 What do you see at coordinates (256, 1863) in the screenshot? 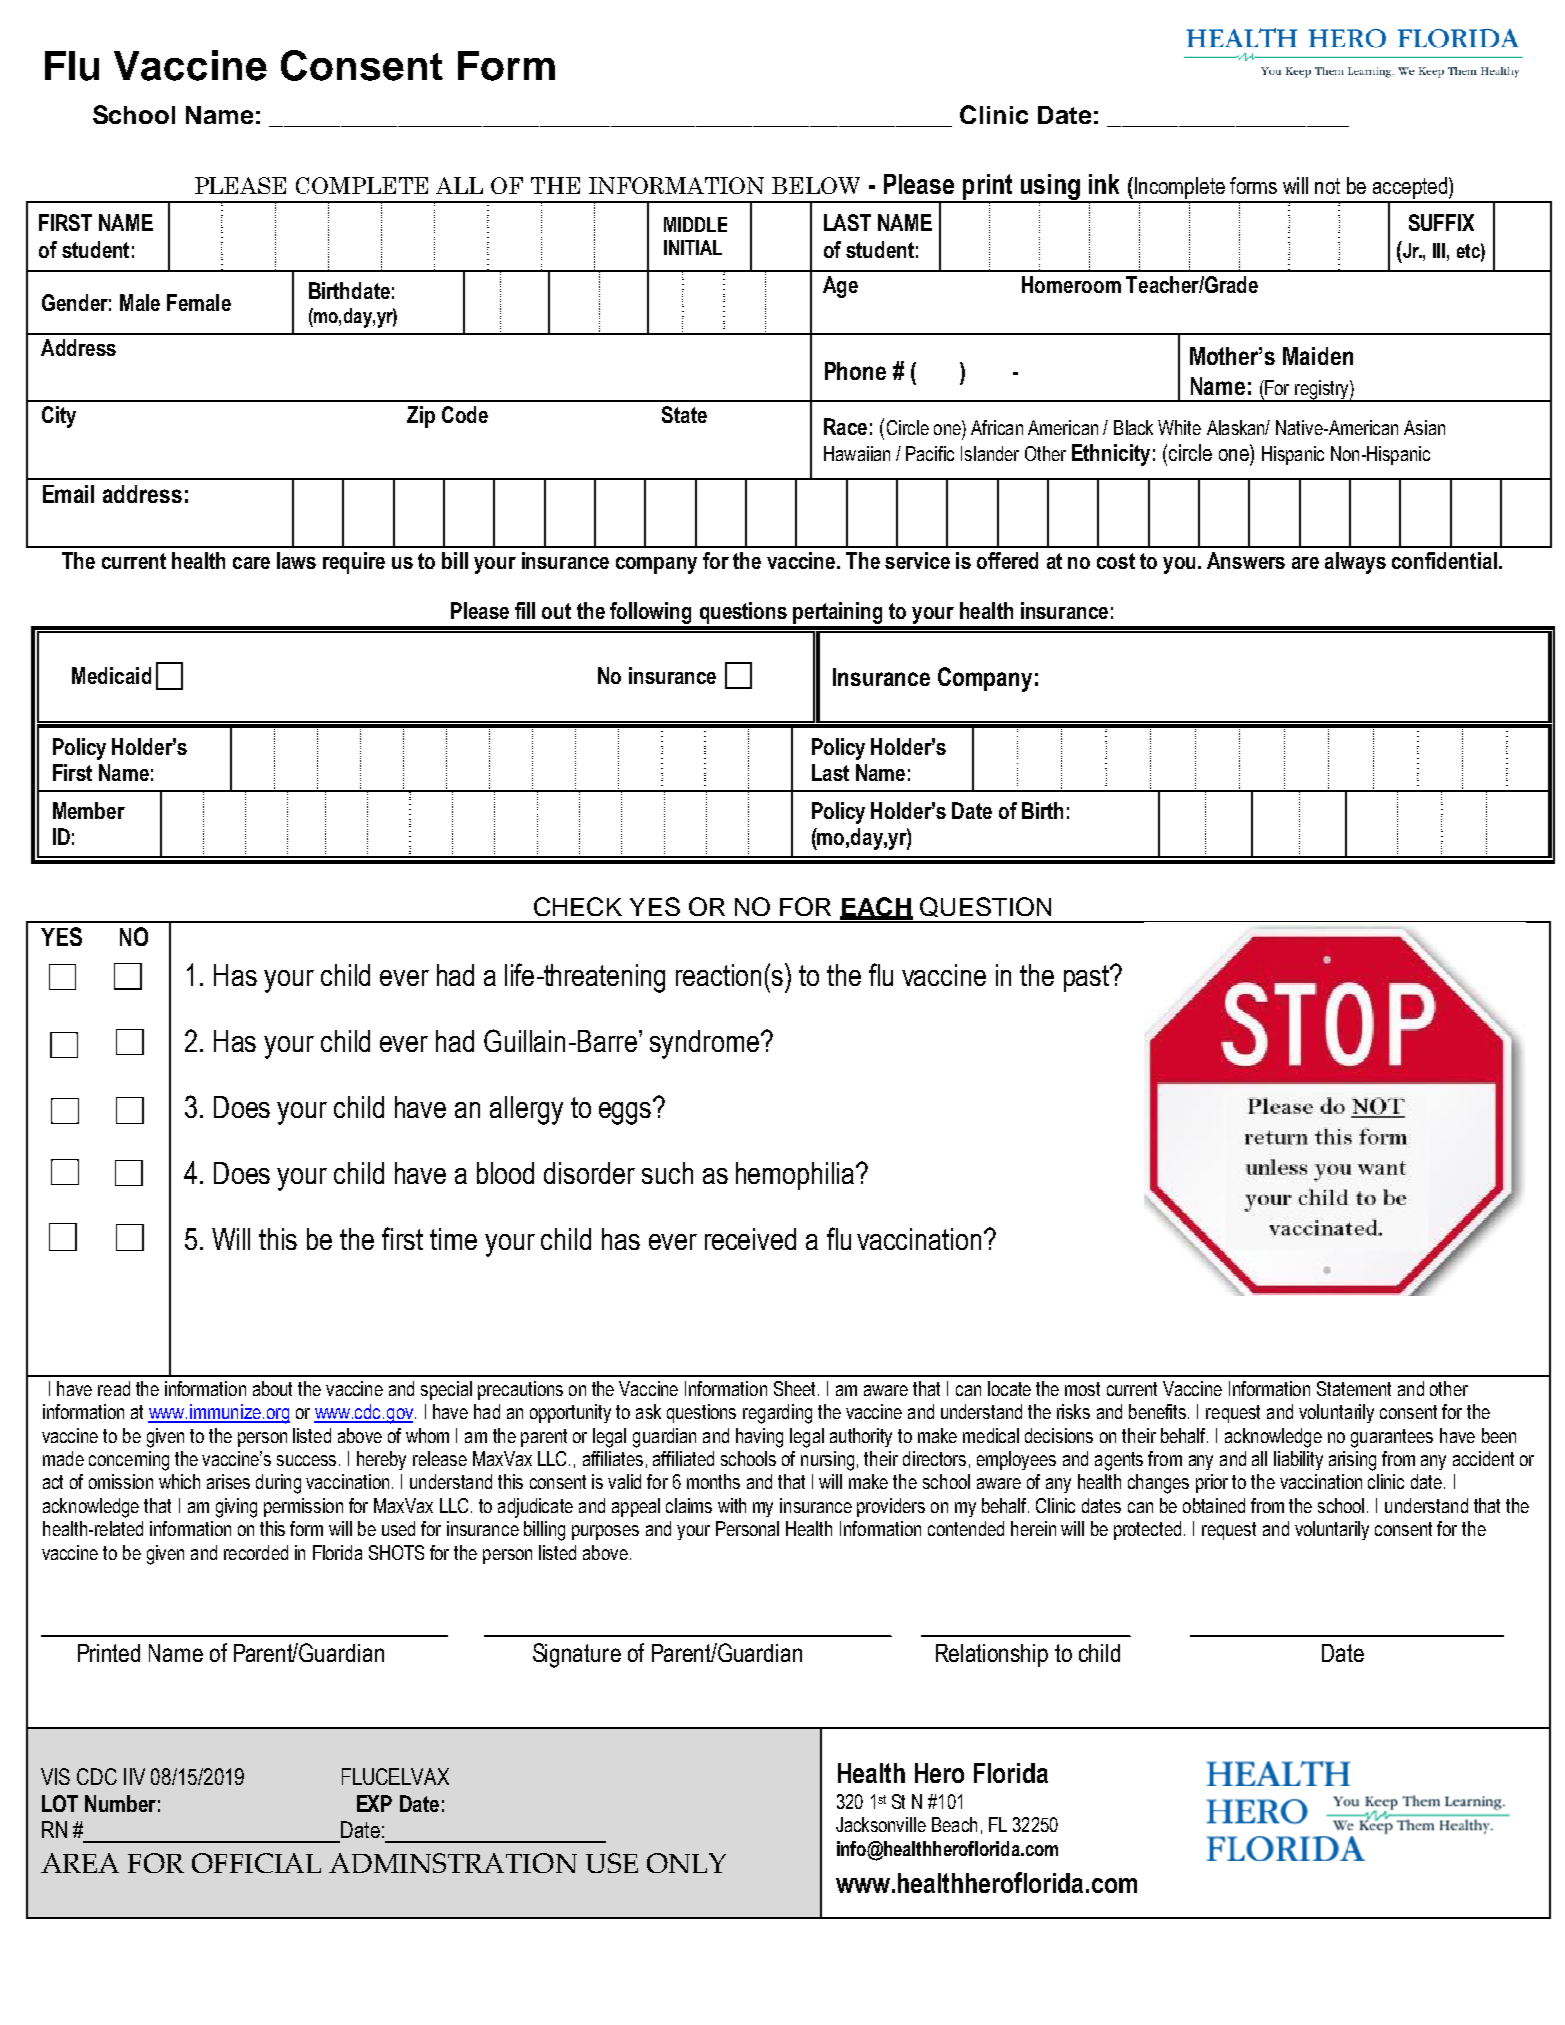
I see `OFFICIAL` at bounding box center [256, 1863].
